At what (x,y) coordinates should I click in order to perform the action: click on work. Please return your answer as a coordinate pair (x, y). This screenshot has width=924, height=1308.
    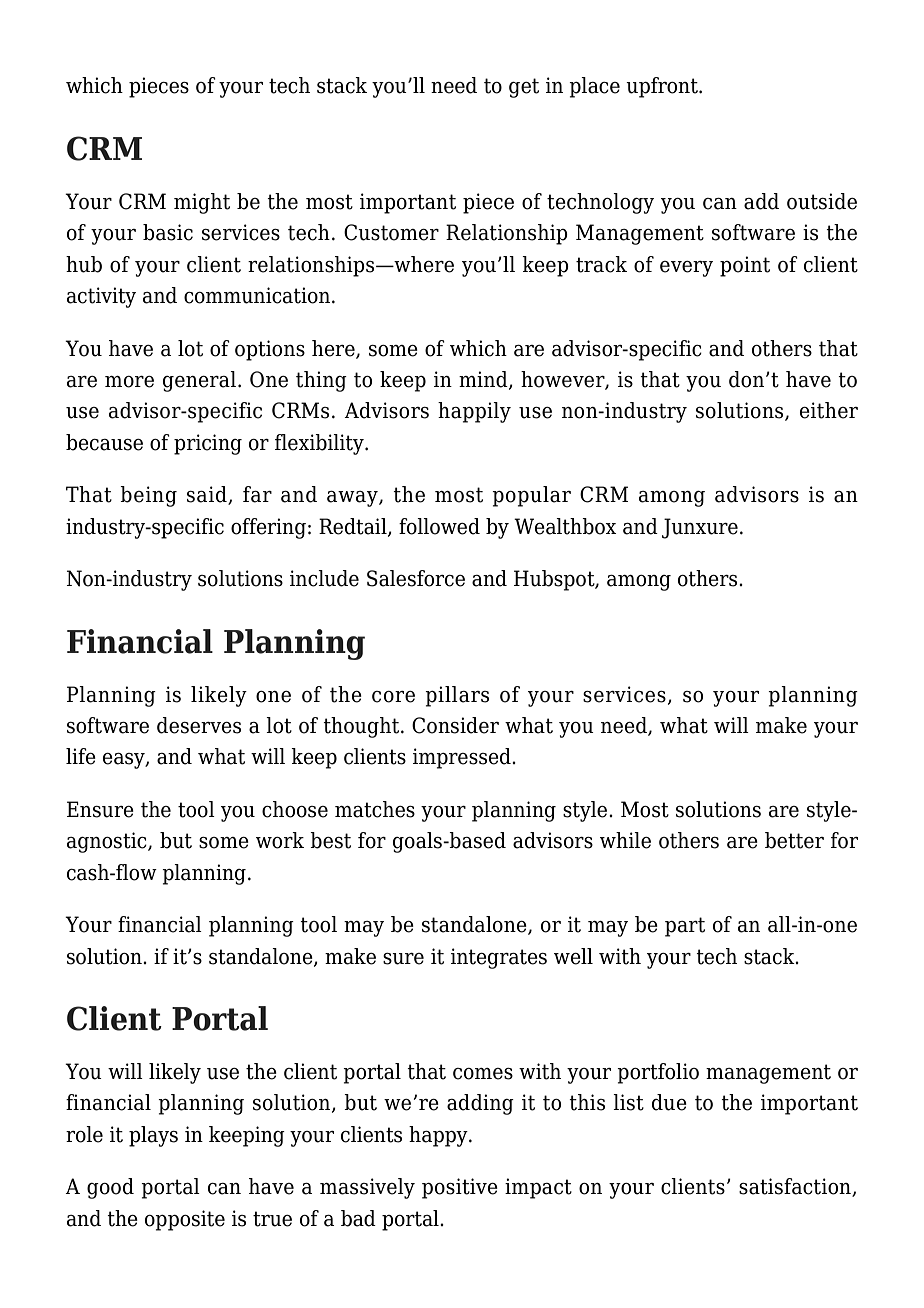
    Looking at the image, I should click on (280, 840).
